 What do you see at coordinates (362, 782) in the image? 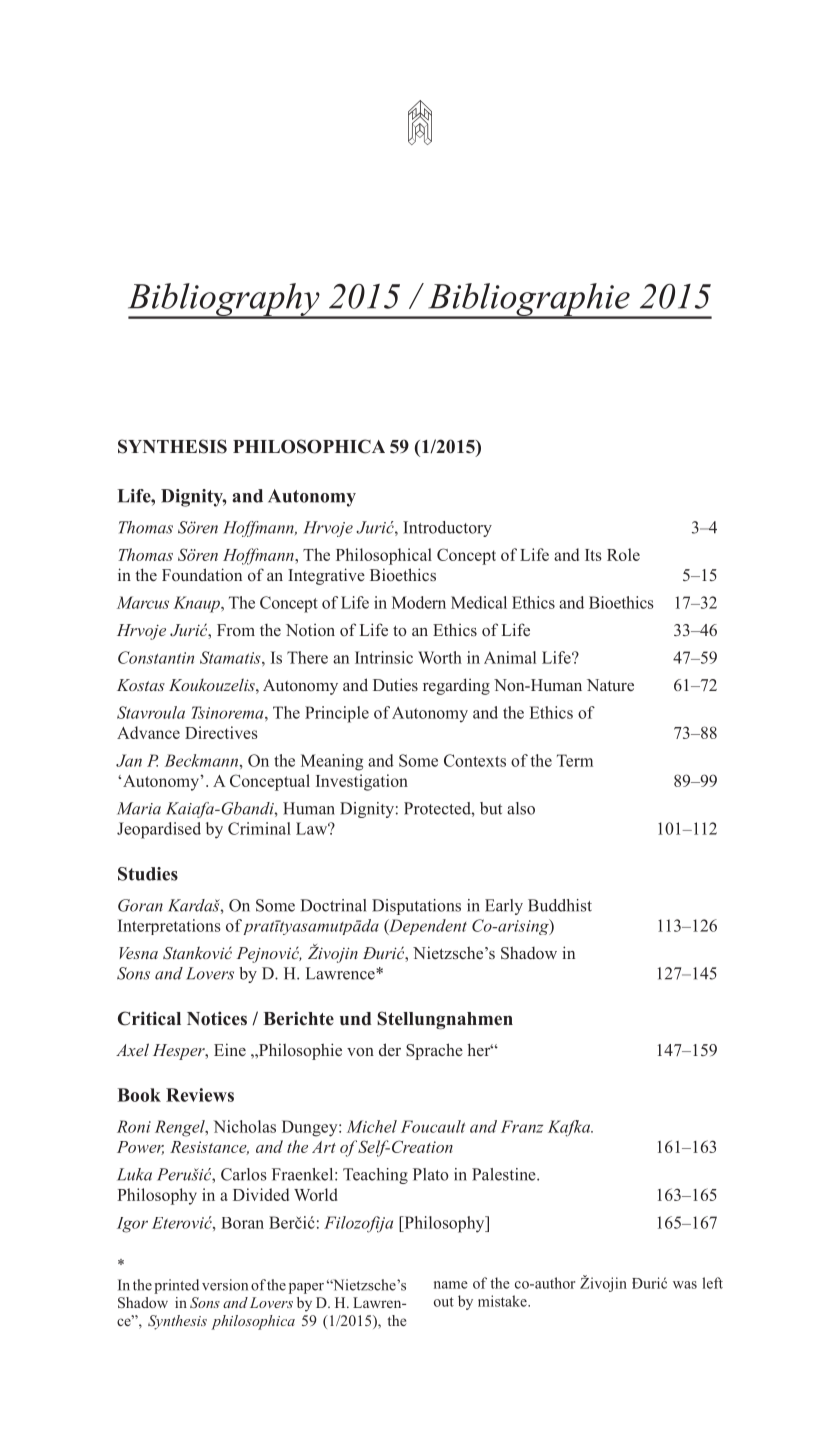
I see `Investigation` at bounding box center [362, 782].
